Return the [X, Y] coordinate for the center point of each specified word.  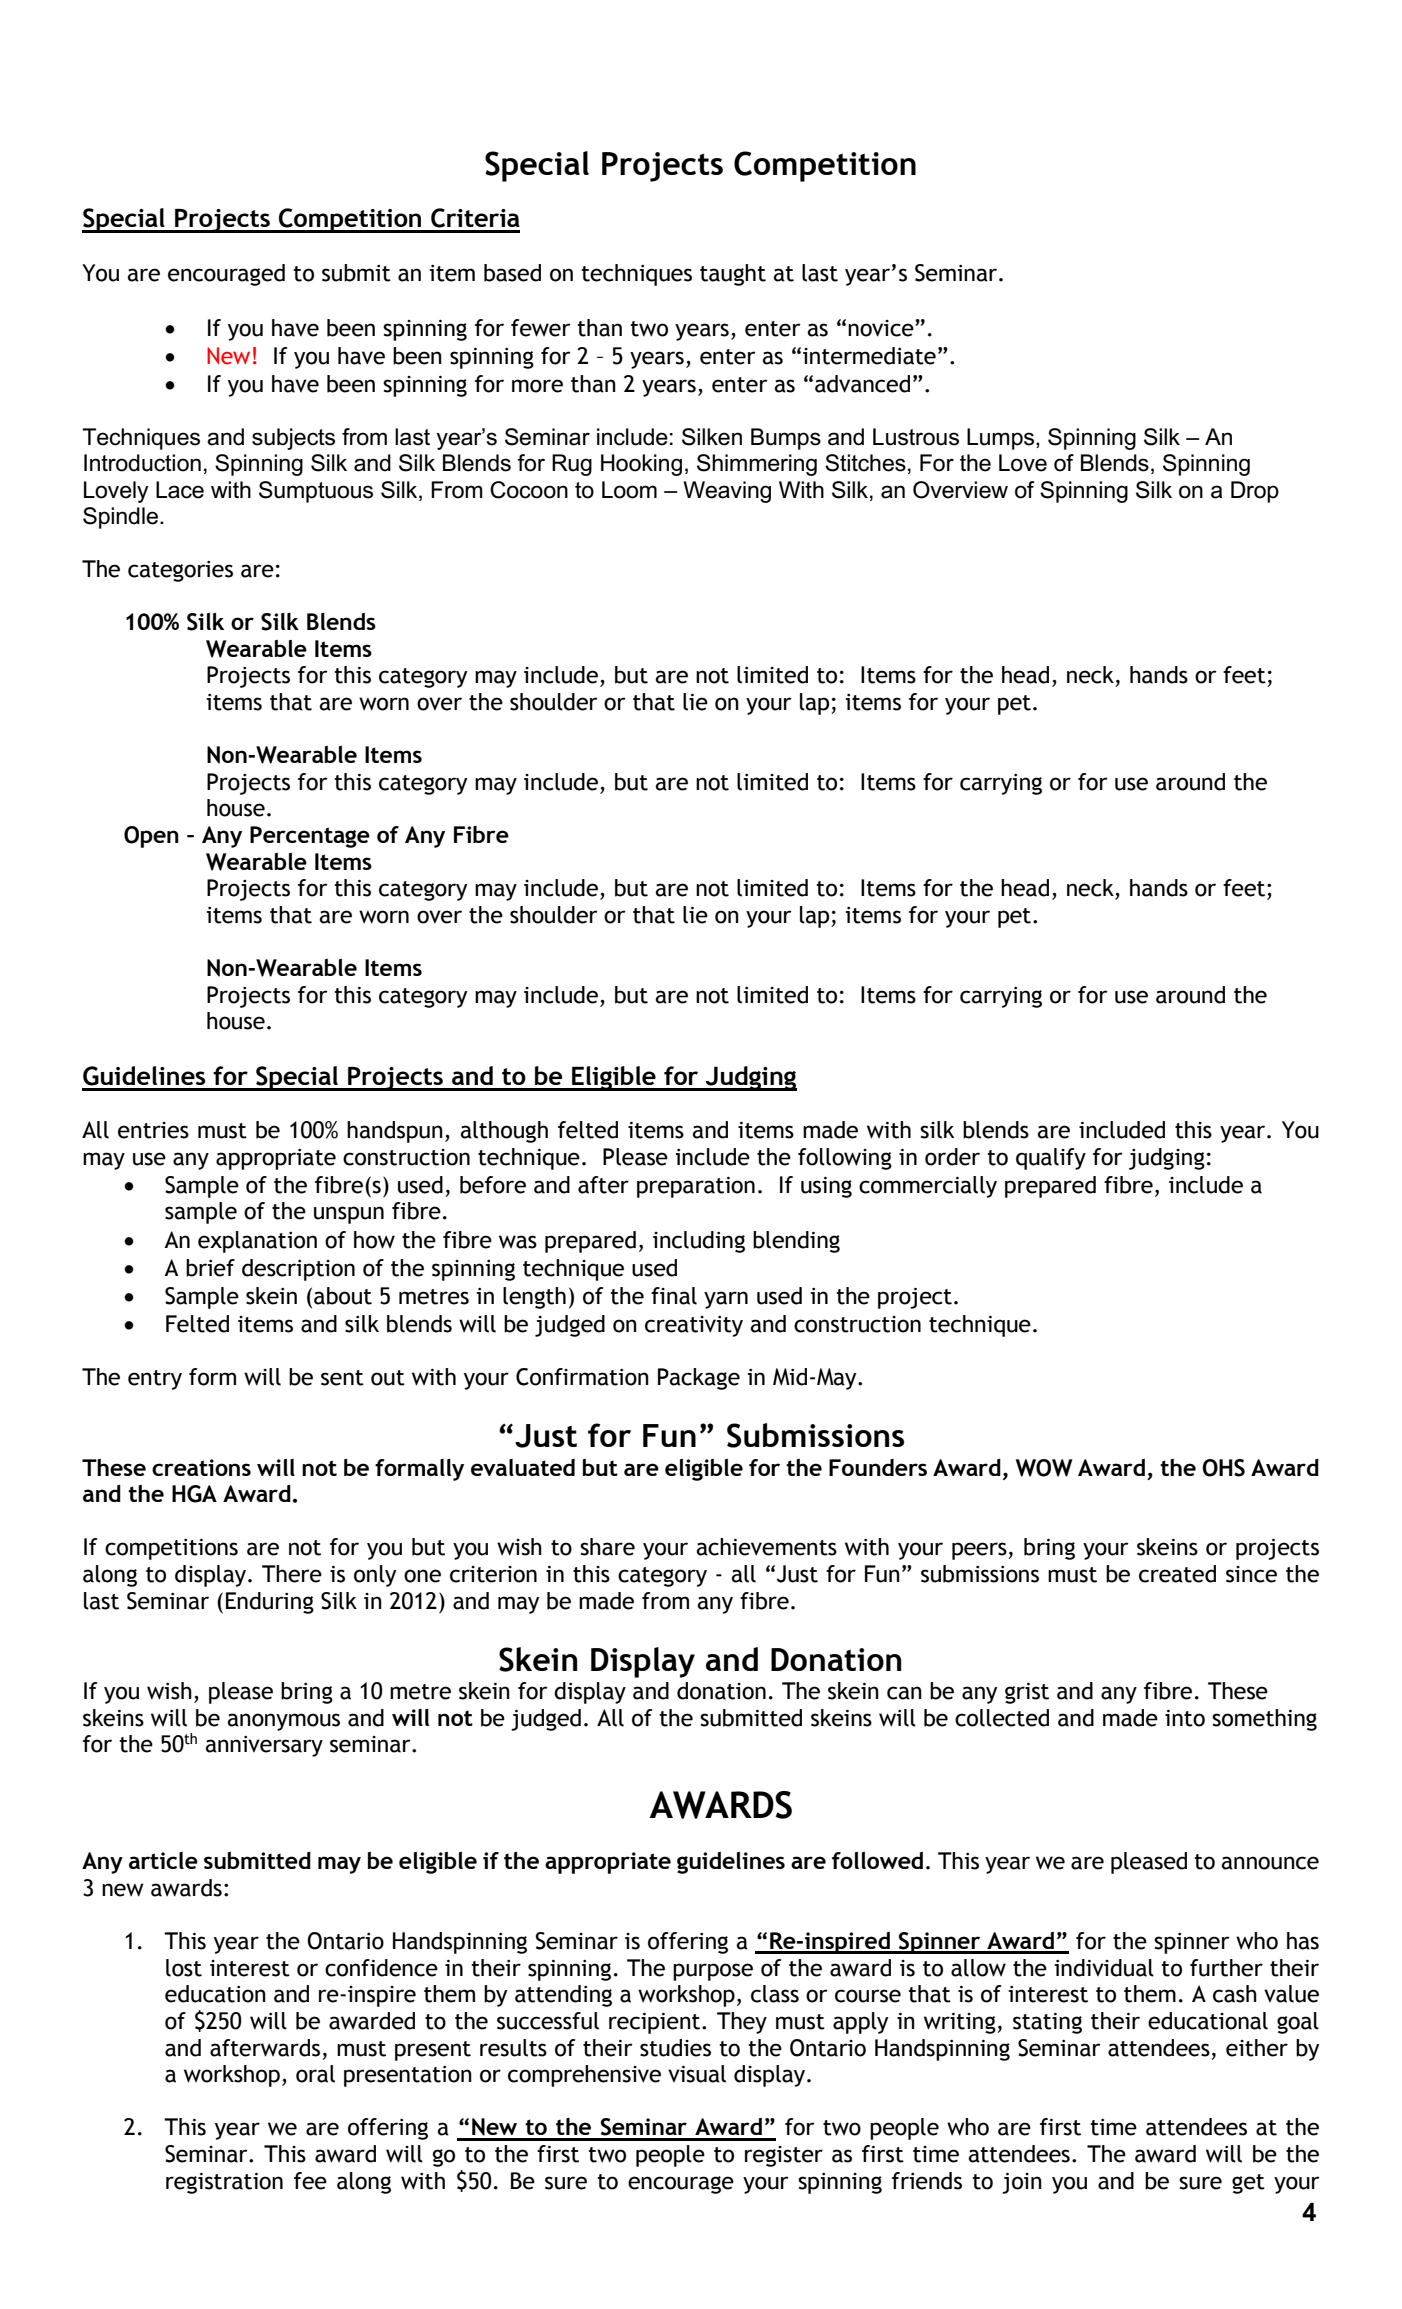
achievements [766, 1547]
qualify [1051, 1159]
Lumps [1002, 439]
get [1248, 2184]
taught [733, 275]
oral [315, 2074]
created [1177, 1574]
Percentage [310, 837]
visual [697, 2074]
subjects [293, 439]
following [845, 1159]
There [292, 1574]
